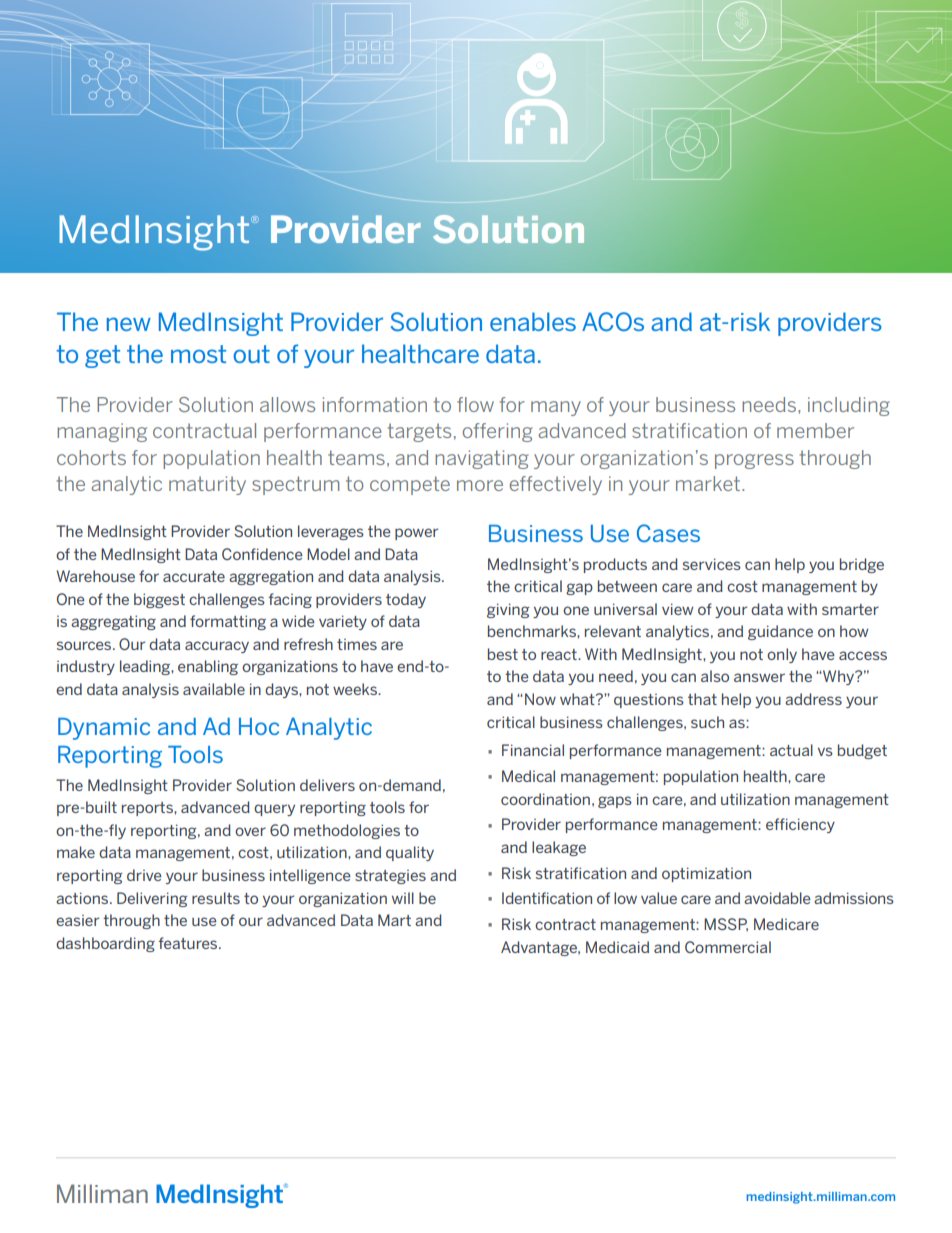 The height and width of the screenshot is (1233, 952). I want to click on Financial, so click(533, 750).
